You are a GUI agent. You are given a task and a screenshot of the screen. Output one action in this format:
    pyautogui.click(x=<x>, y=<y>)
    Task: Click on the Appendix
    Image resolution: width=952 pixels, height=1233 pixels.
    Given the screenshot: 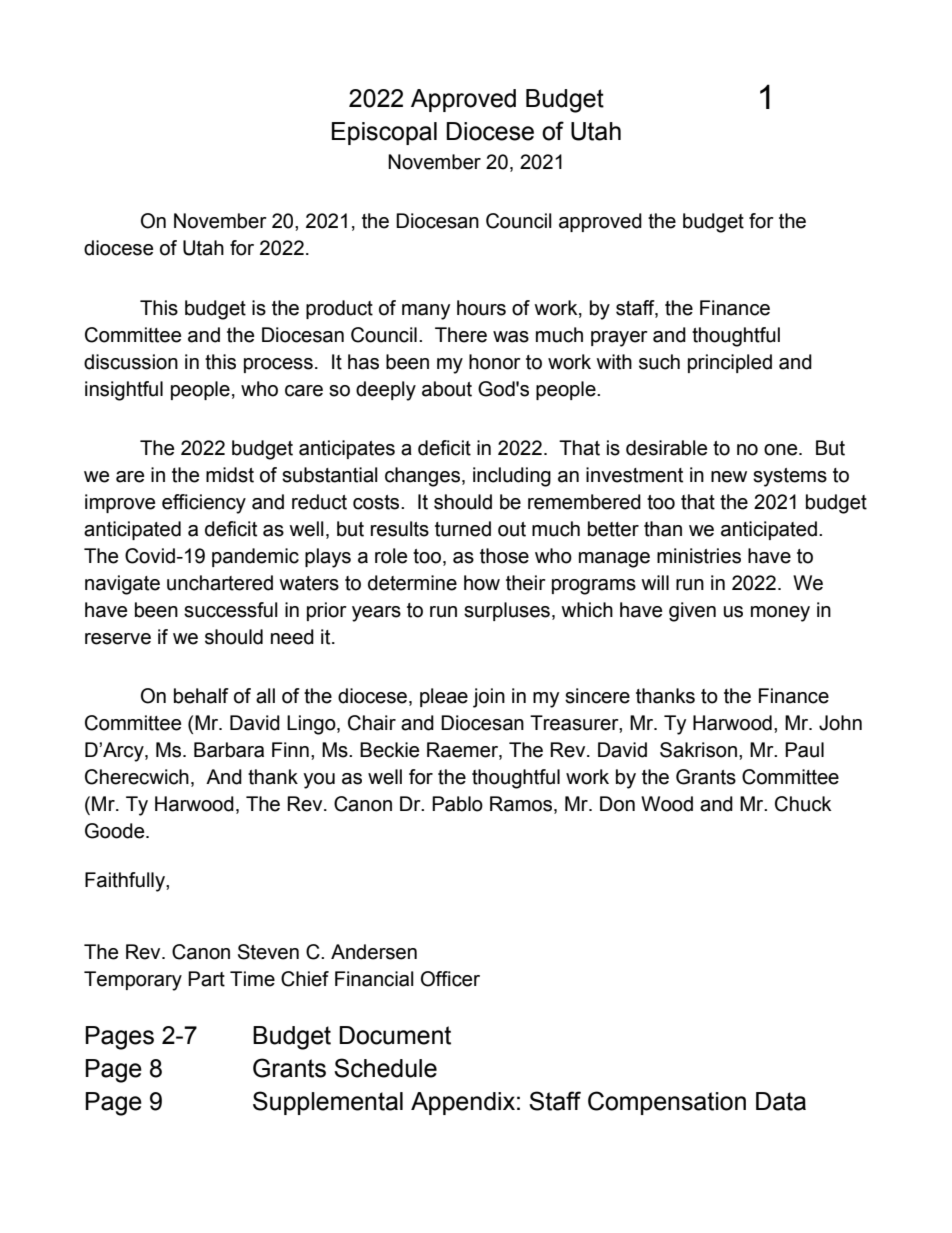 What is the action you would take?
    pyautogui.click(x=463, y=1103)
